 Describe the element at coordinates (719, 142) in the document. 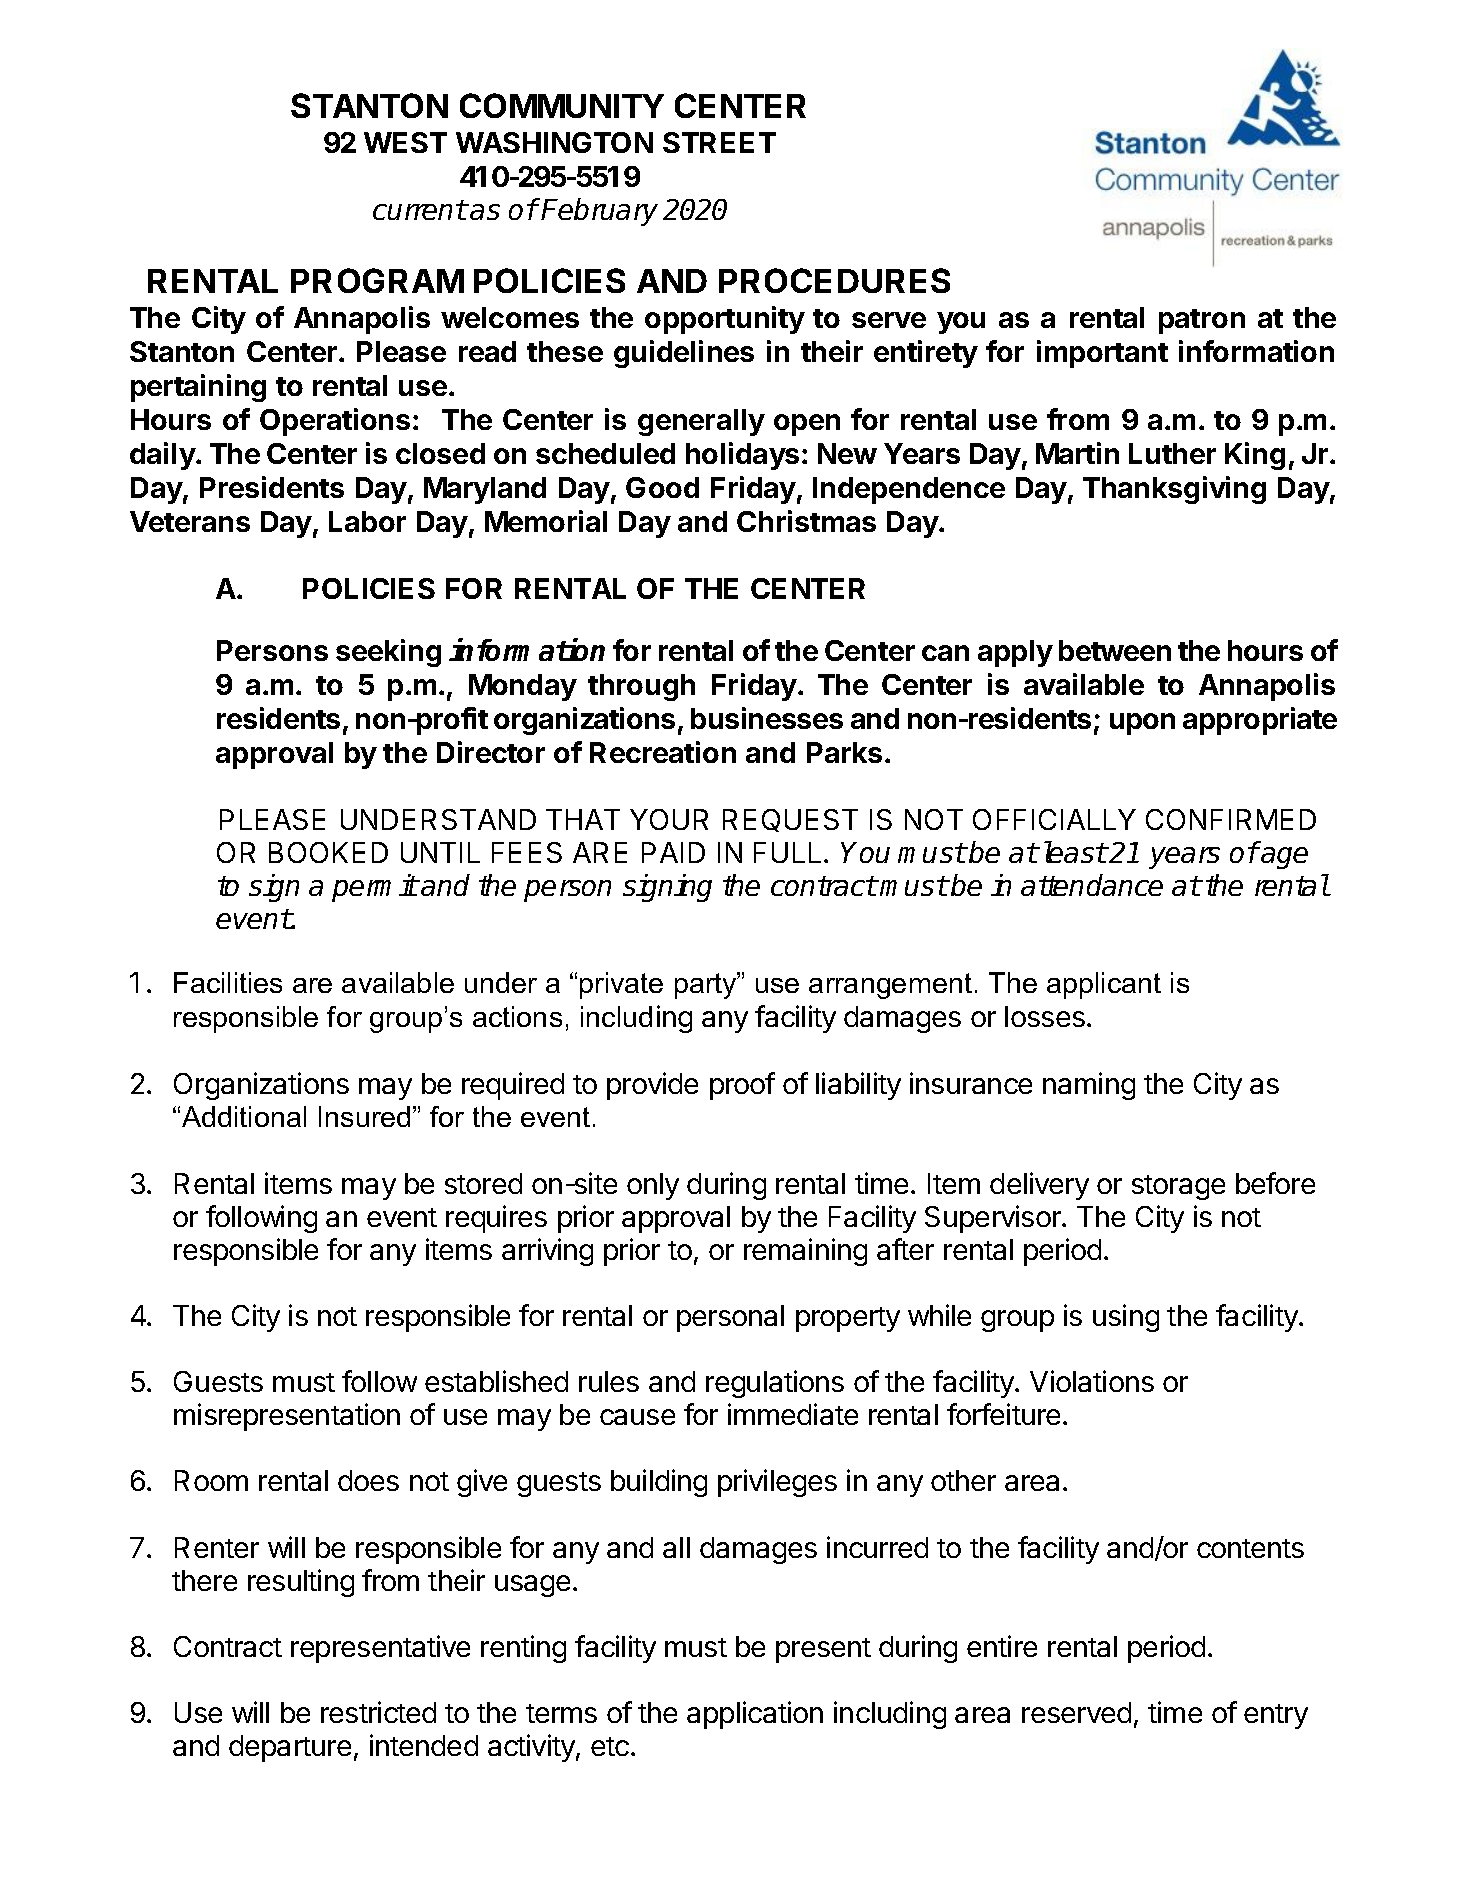

I see `STREET` at that location.
